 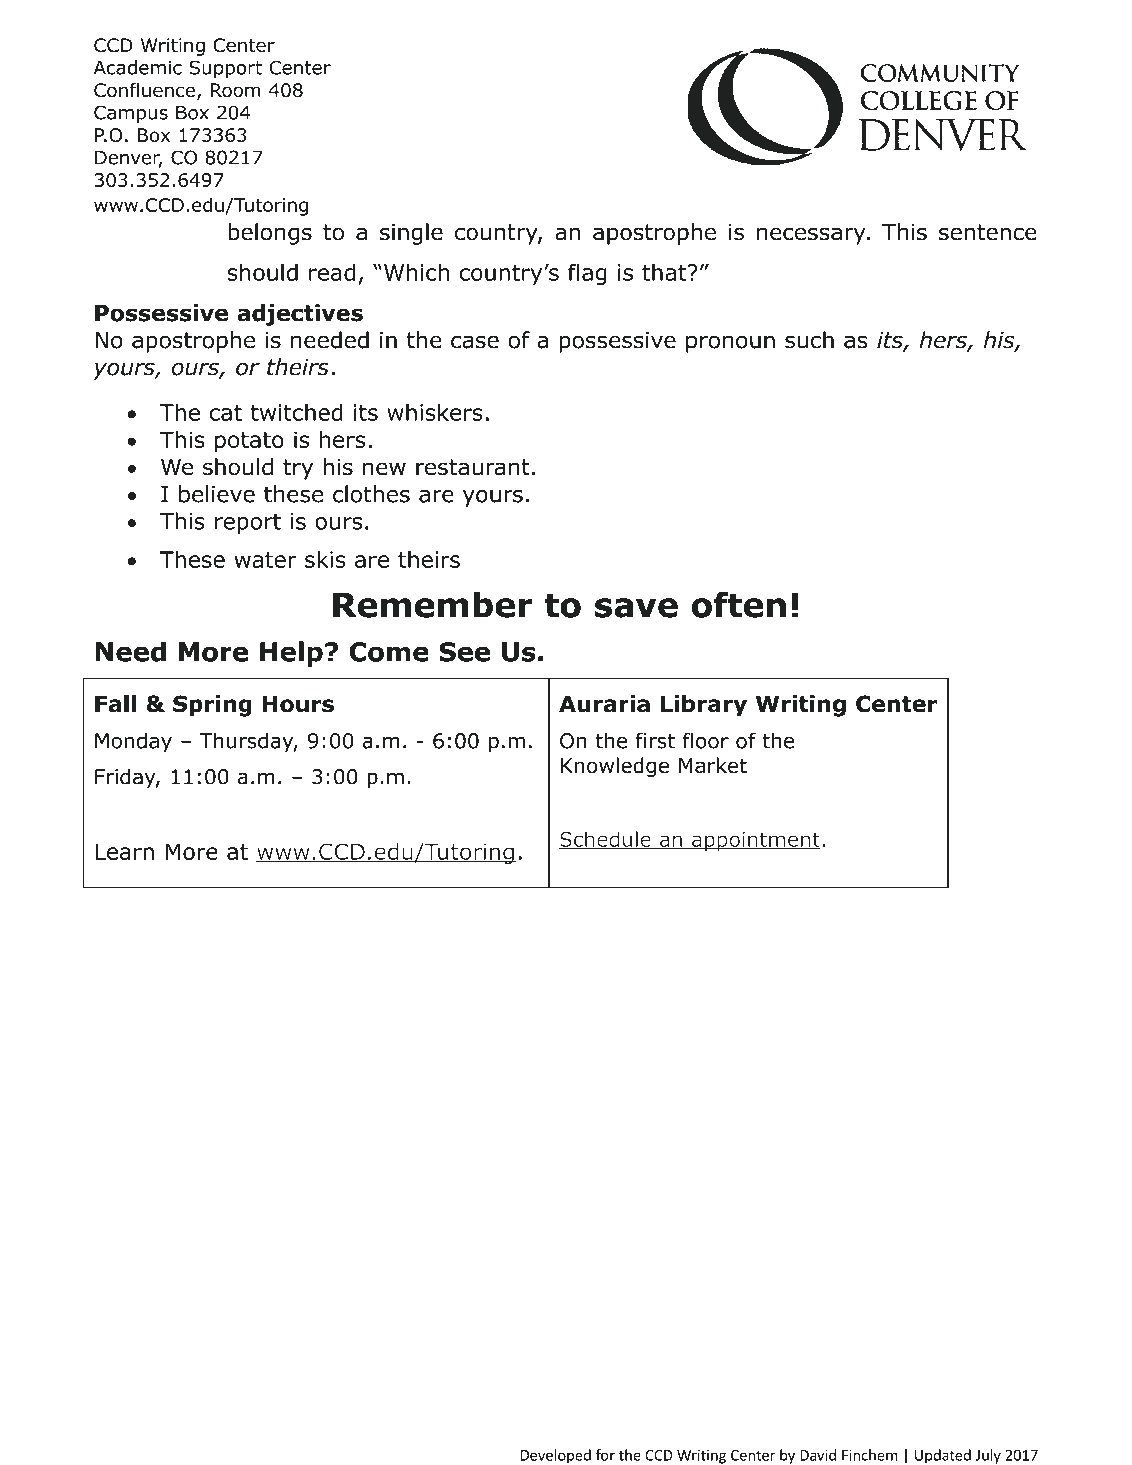 I want to click on Spring, so click(x=212, y=706).
